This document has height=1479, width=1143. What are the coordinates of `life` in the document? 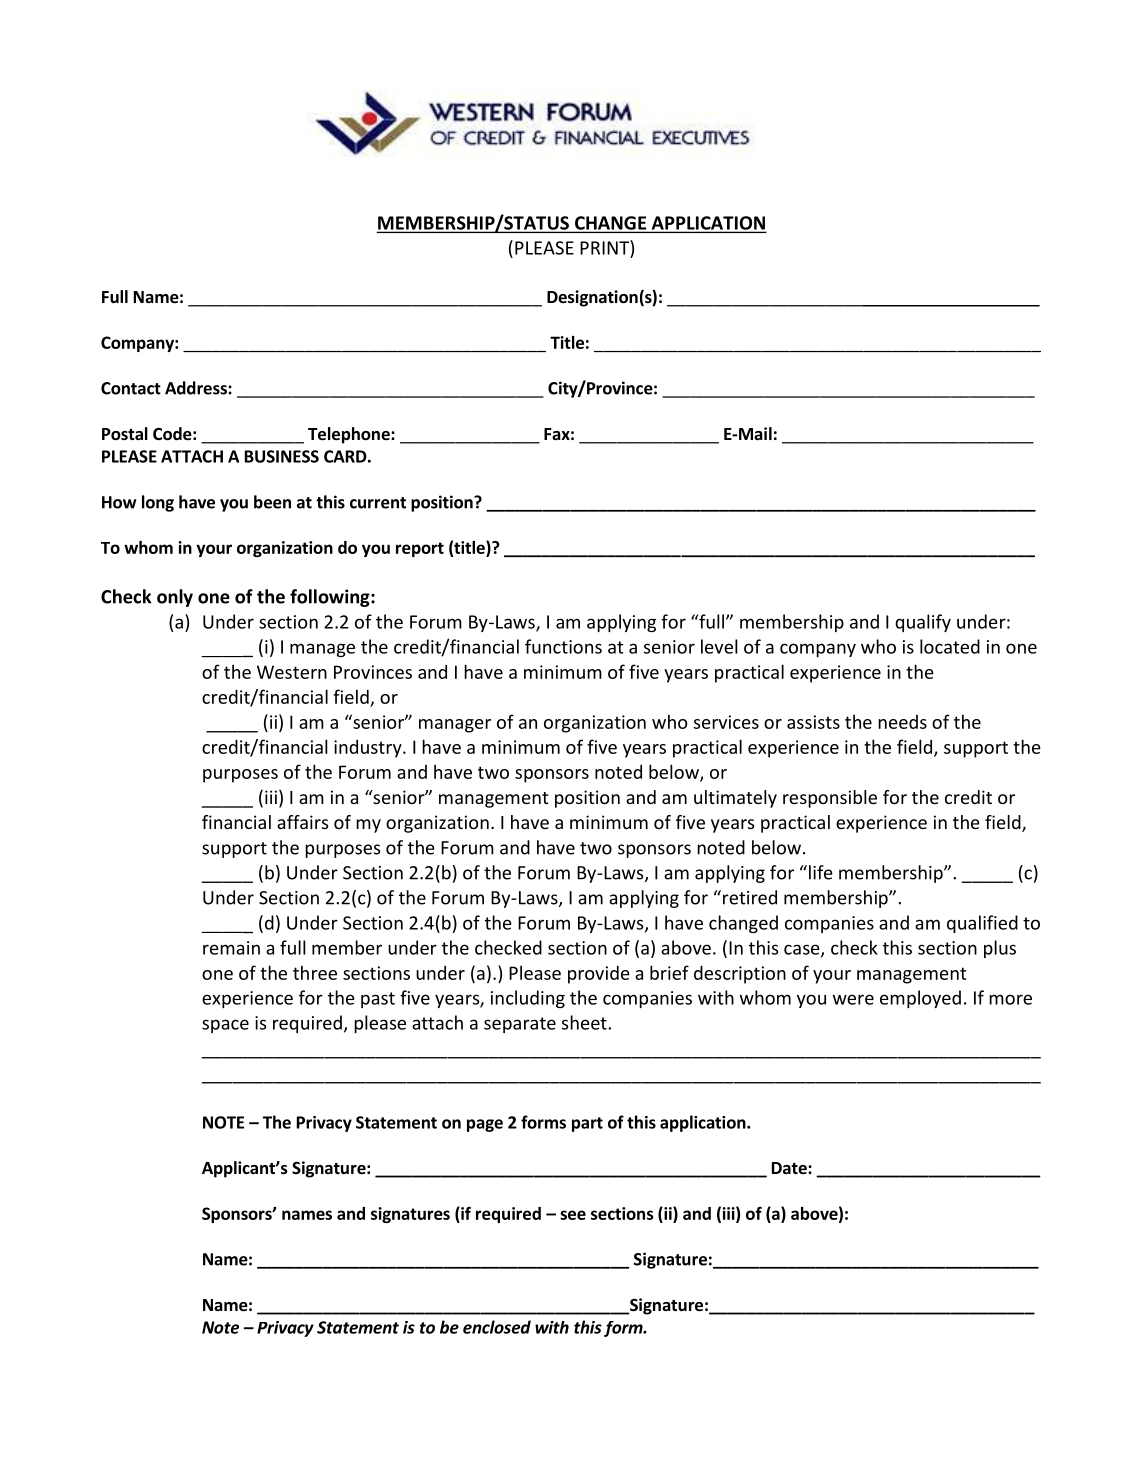 It's located at (821, 872).
